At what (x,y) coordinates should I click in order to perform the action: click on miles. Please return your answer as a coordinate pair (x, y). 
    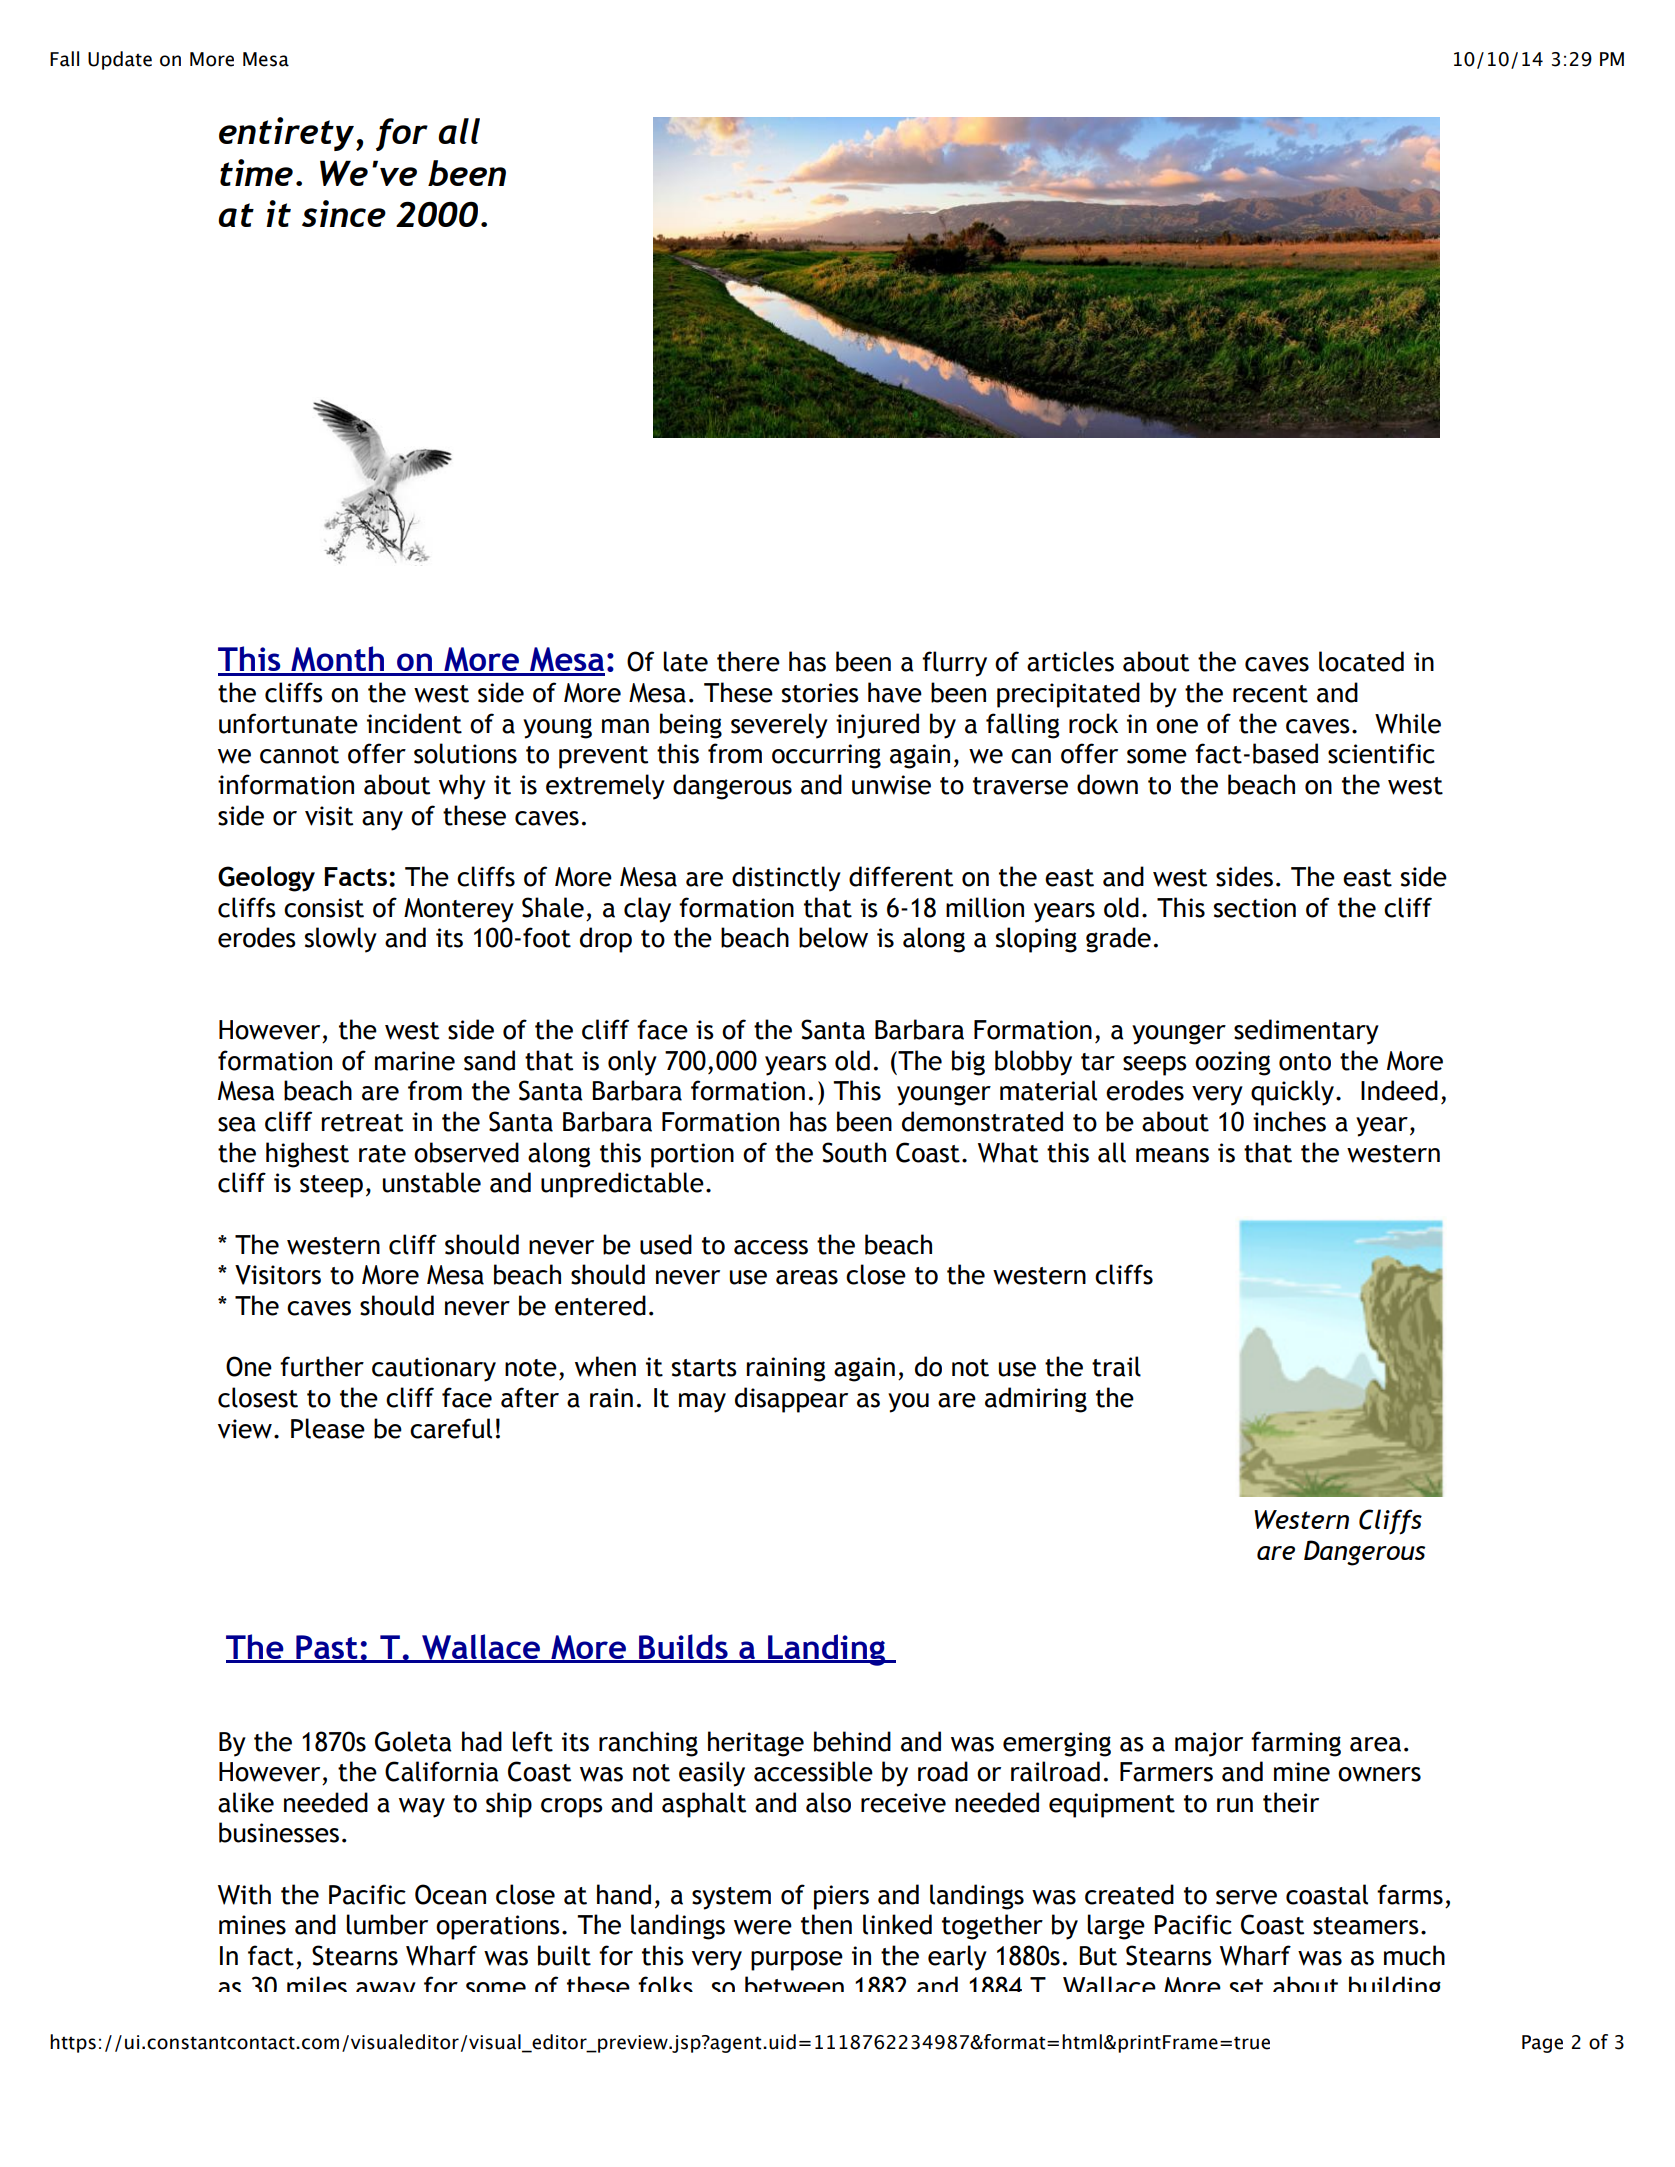
    Looking at the image, I should click on (317, 1984).
